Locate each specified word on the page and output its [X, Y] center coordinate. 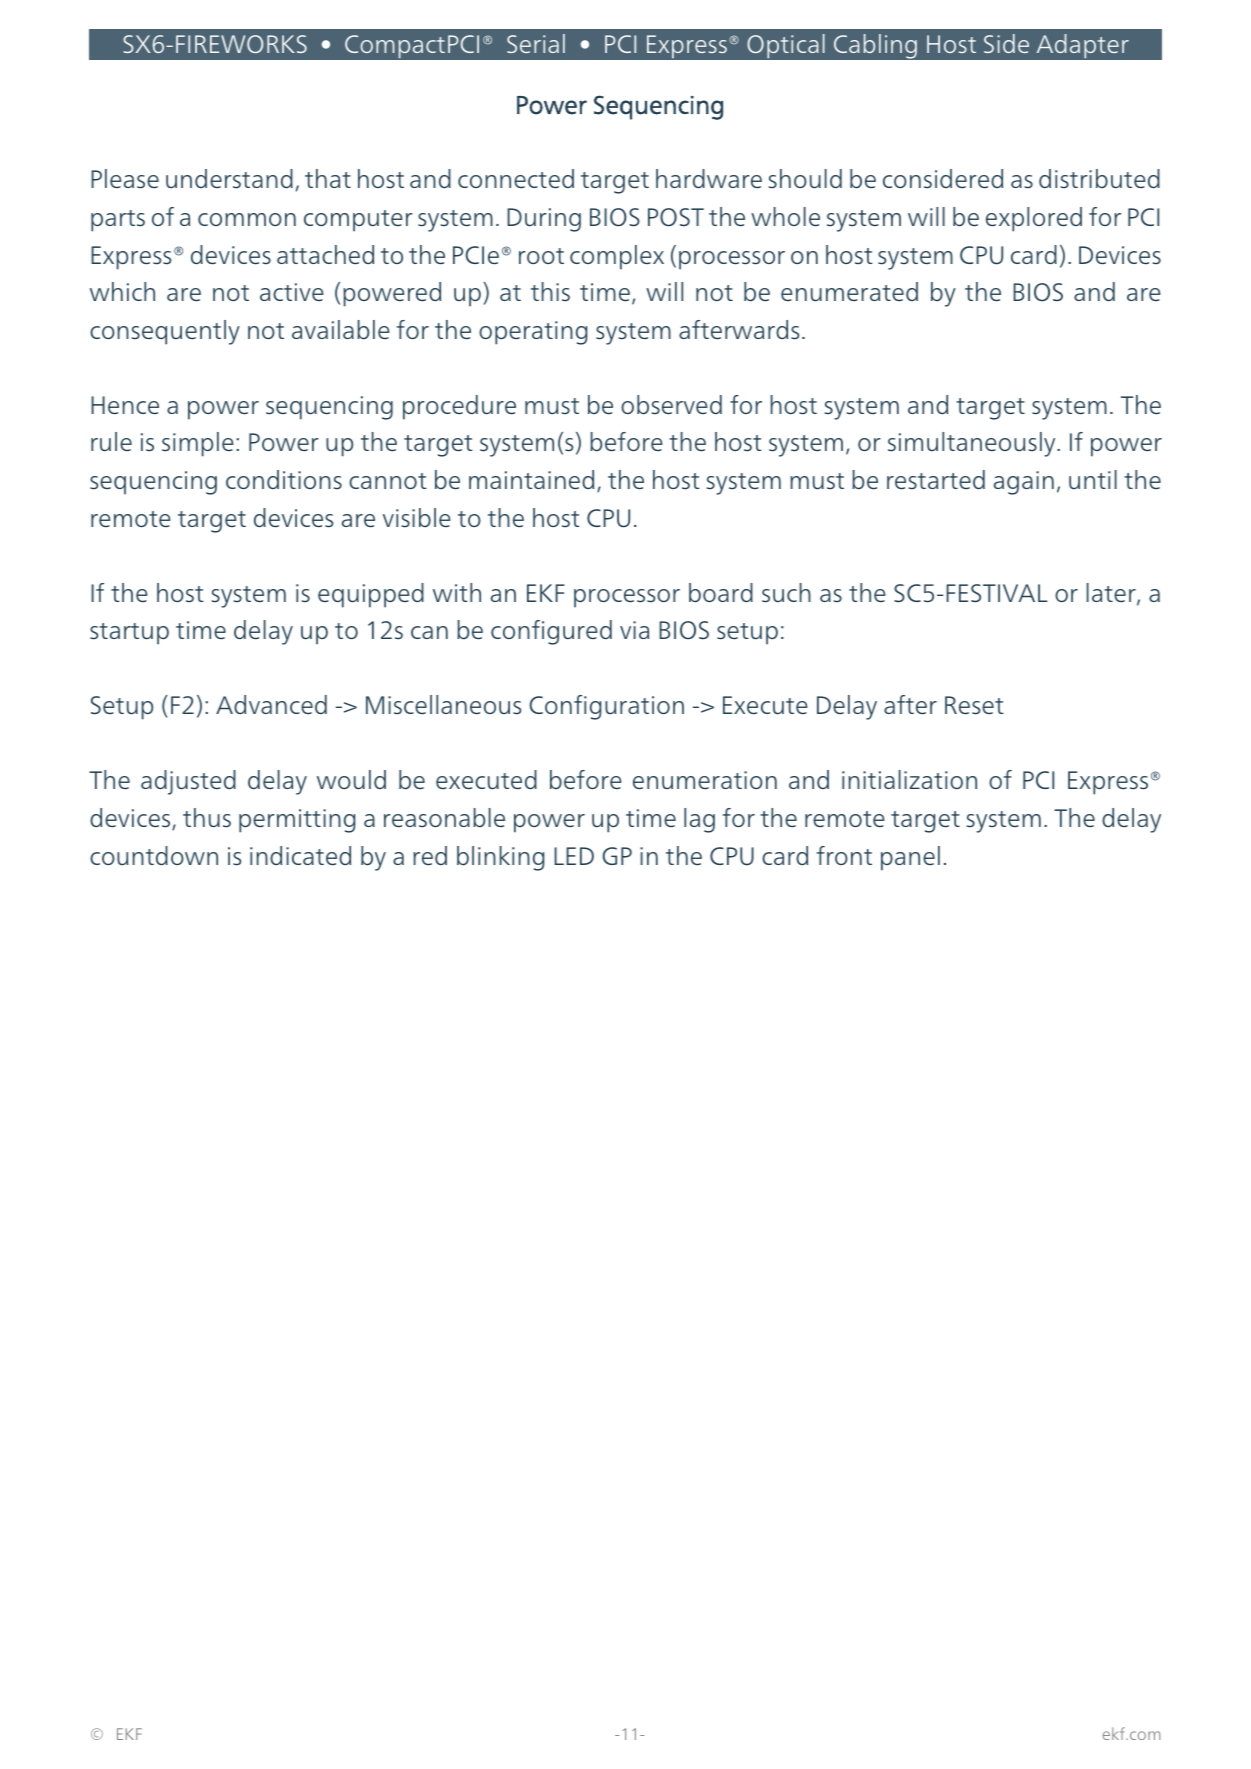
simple [198, 444]
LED [574, 856]
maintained [531, 480]
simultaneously [973, 444]
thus [207, 818]
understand [229, 179]
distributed [1099, 178]
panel [910, 858]
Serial [536, 43]
